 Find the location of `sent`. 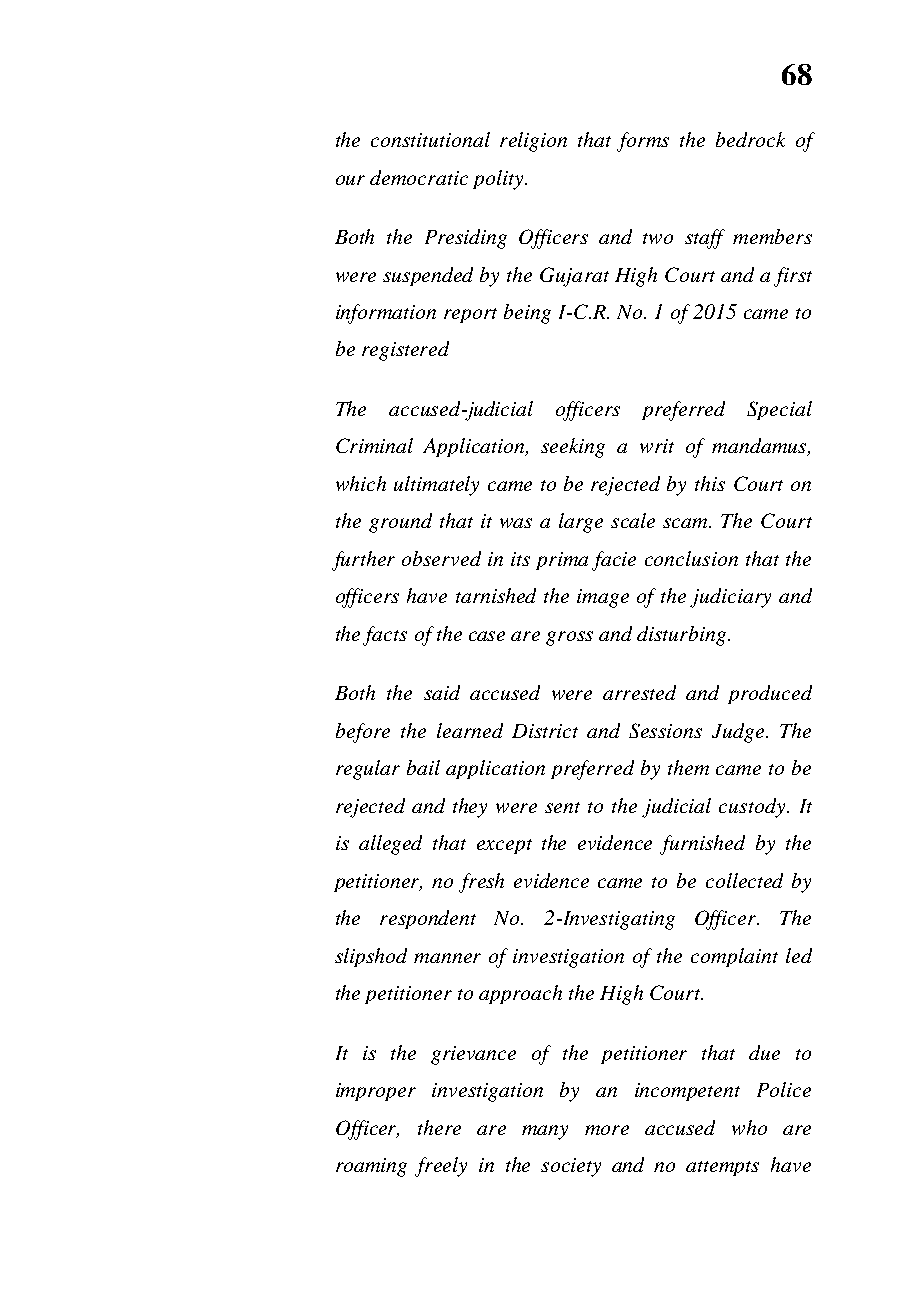

sent is located at coordinates (562, 807).
